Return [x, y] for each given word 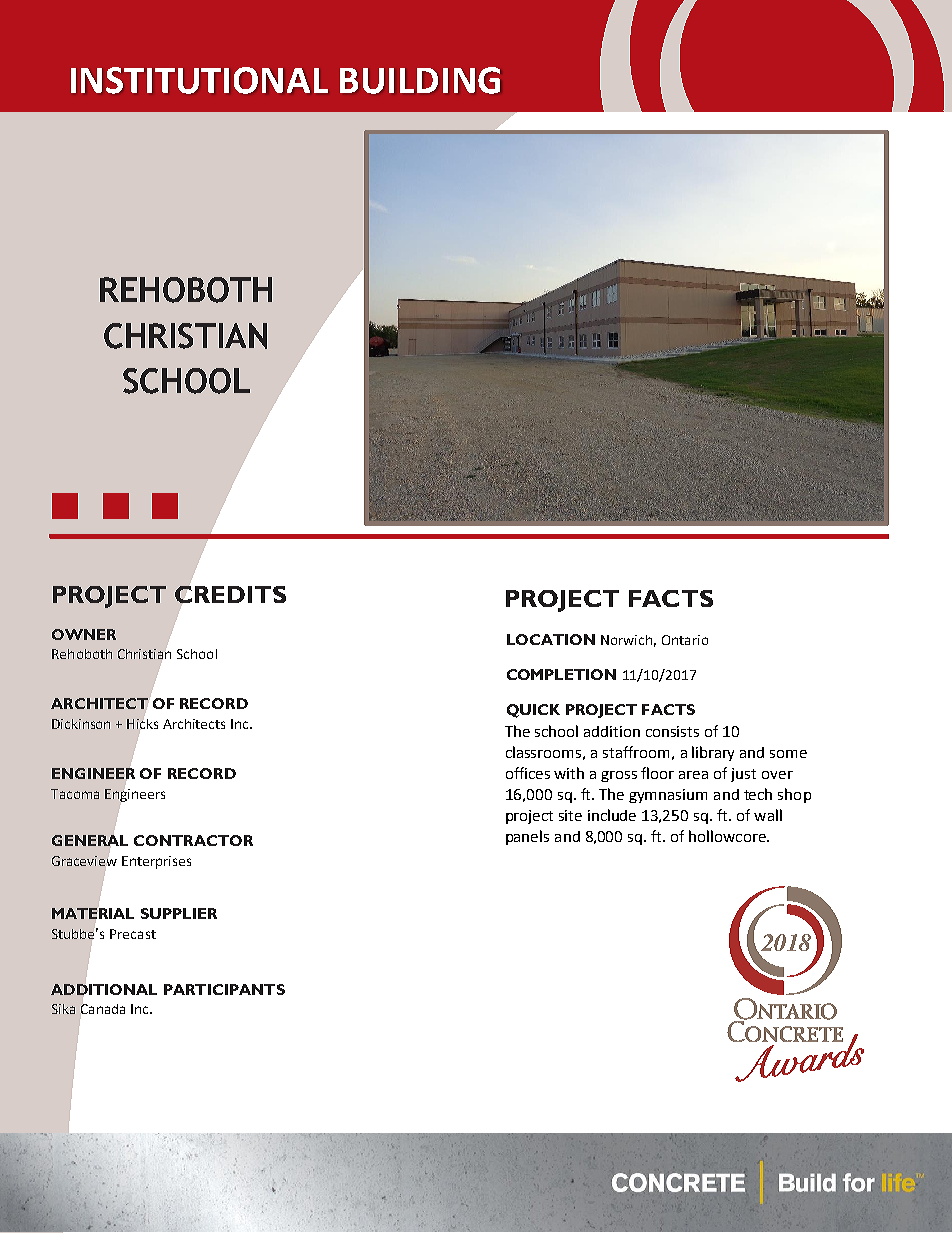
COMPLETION [561, 674]
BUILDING [420, 80]
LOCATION [551, 639]
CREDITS [230, 594]
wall [768, 815]
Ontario [685, 640]
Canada [103, 1009]
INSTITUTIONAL [199, 80]
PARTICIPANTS [224, 989]
